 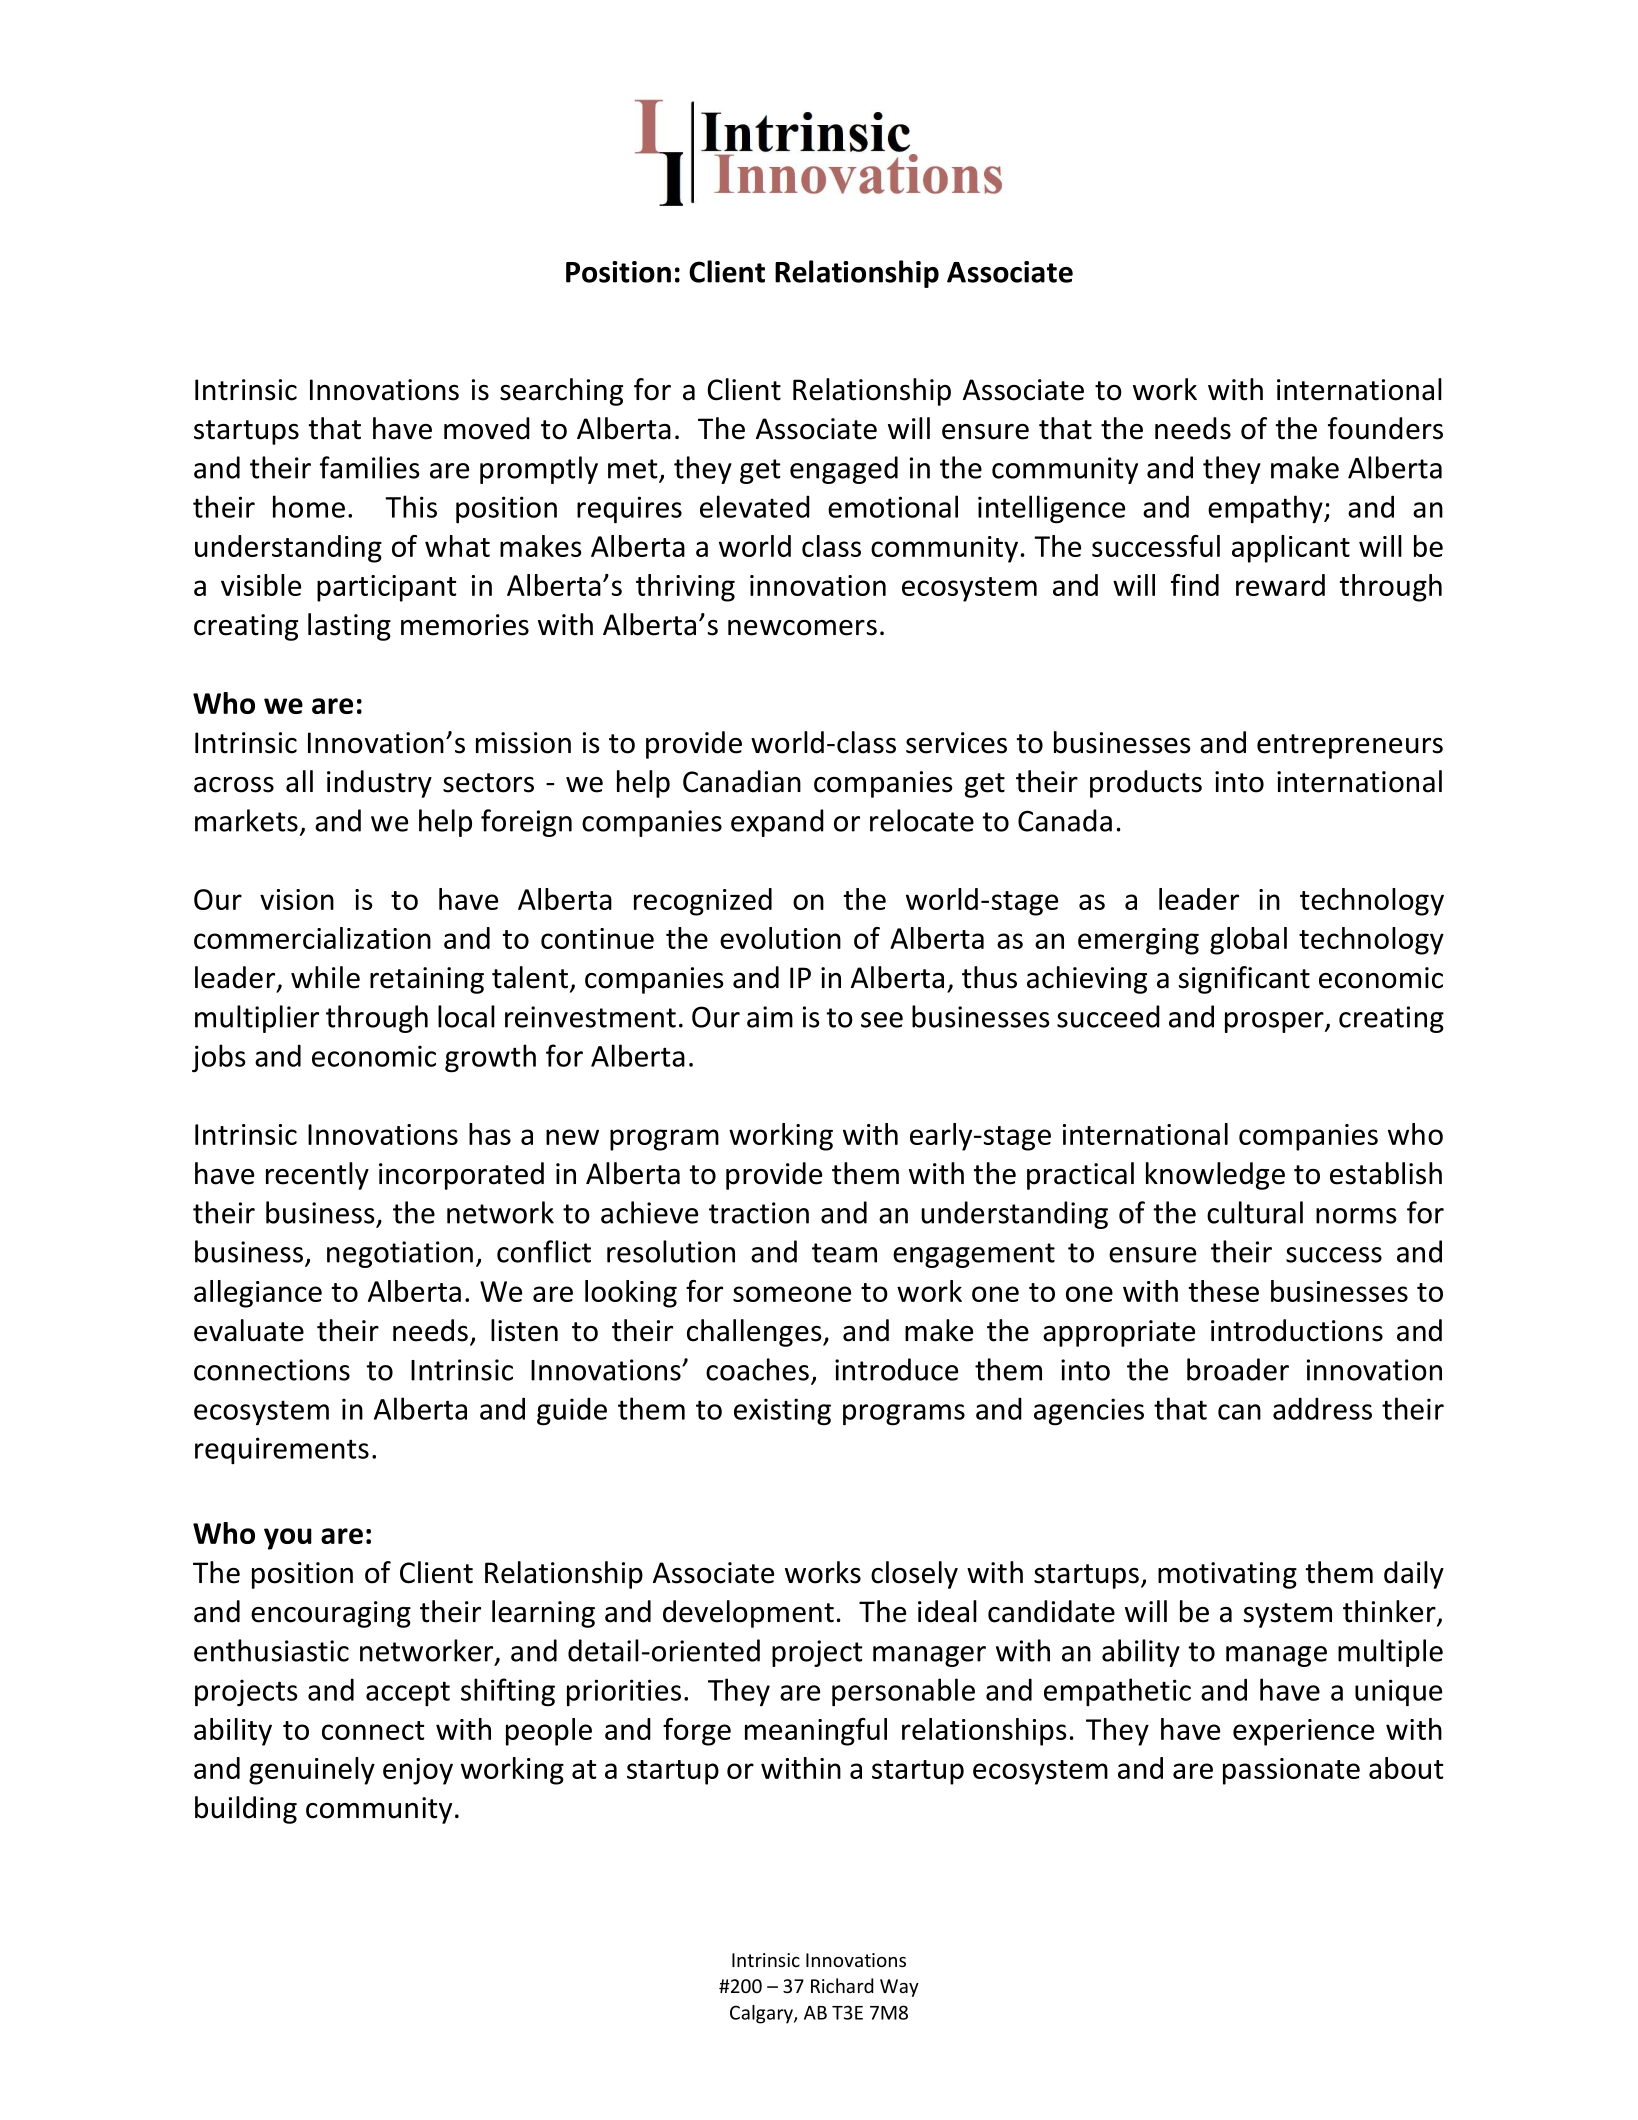 I want to click on building, so click(x=246, y=1810).
